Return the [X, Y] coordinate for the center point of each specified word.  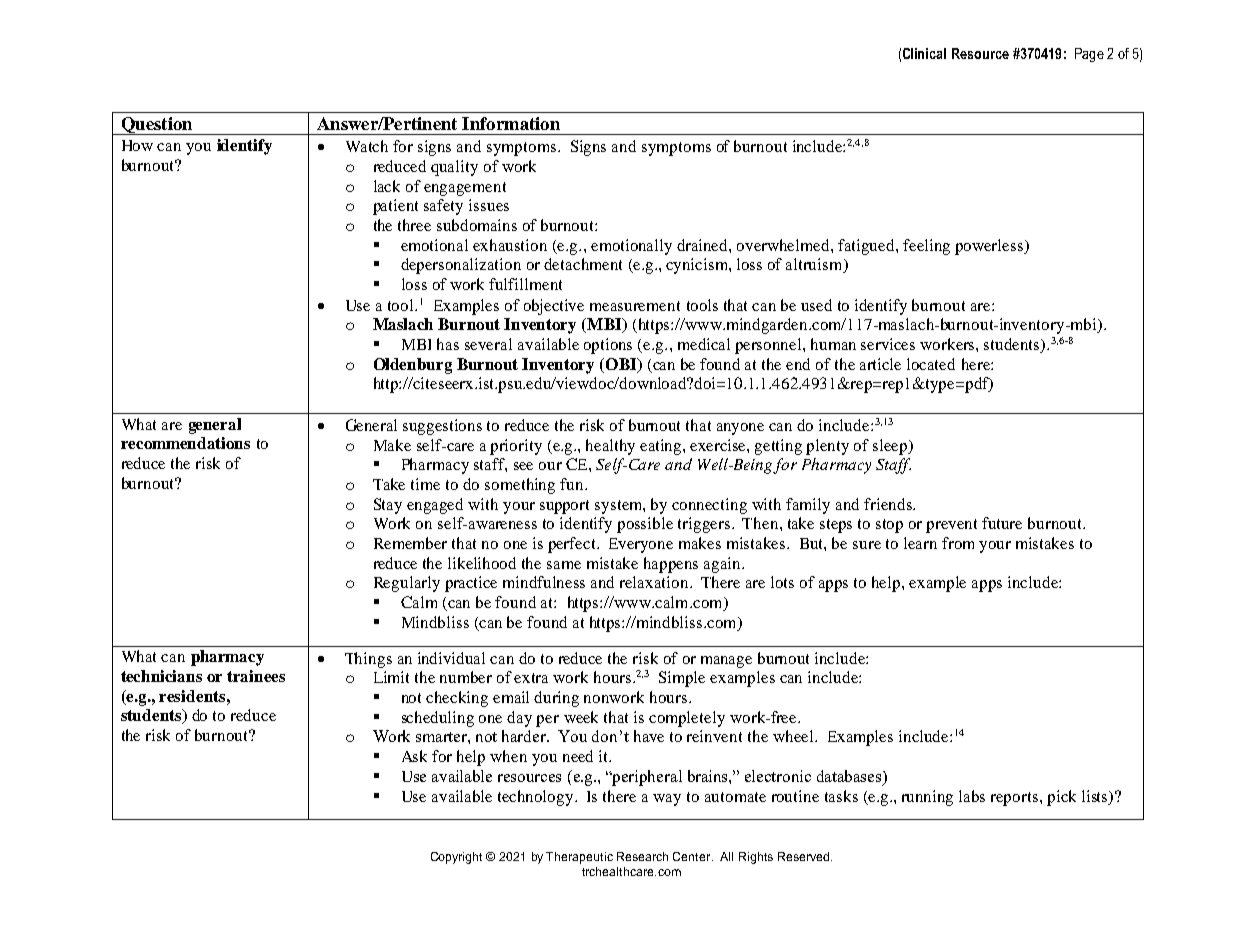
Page [1089, 55]
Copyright [456, 858]
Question [157, 126]
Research [642, 856]
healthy [610, 447]
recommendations [185, 443]
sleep [891, 447]
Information [511, 123]
